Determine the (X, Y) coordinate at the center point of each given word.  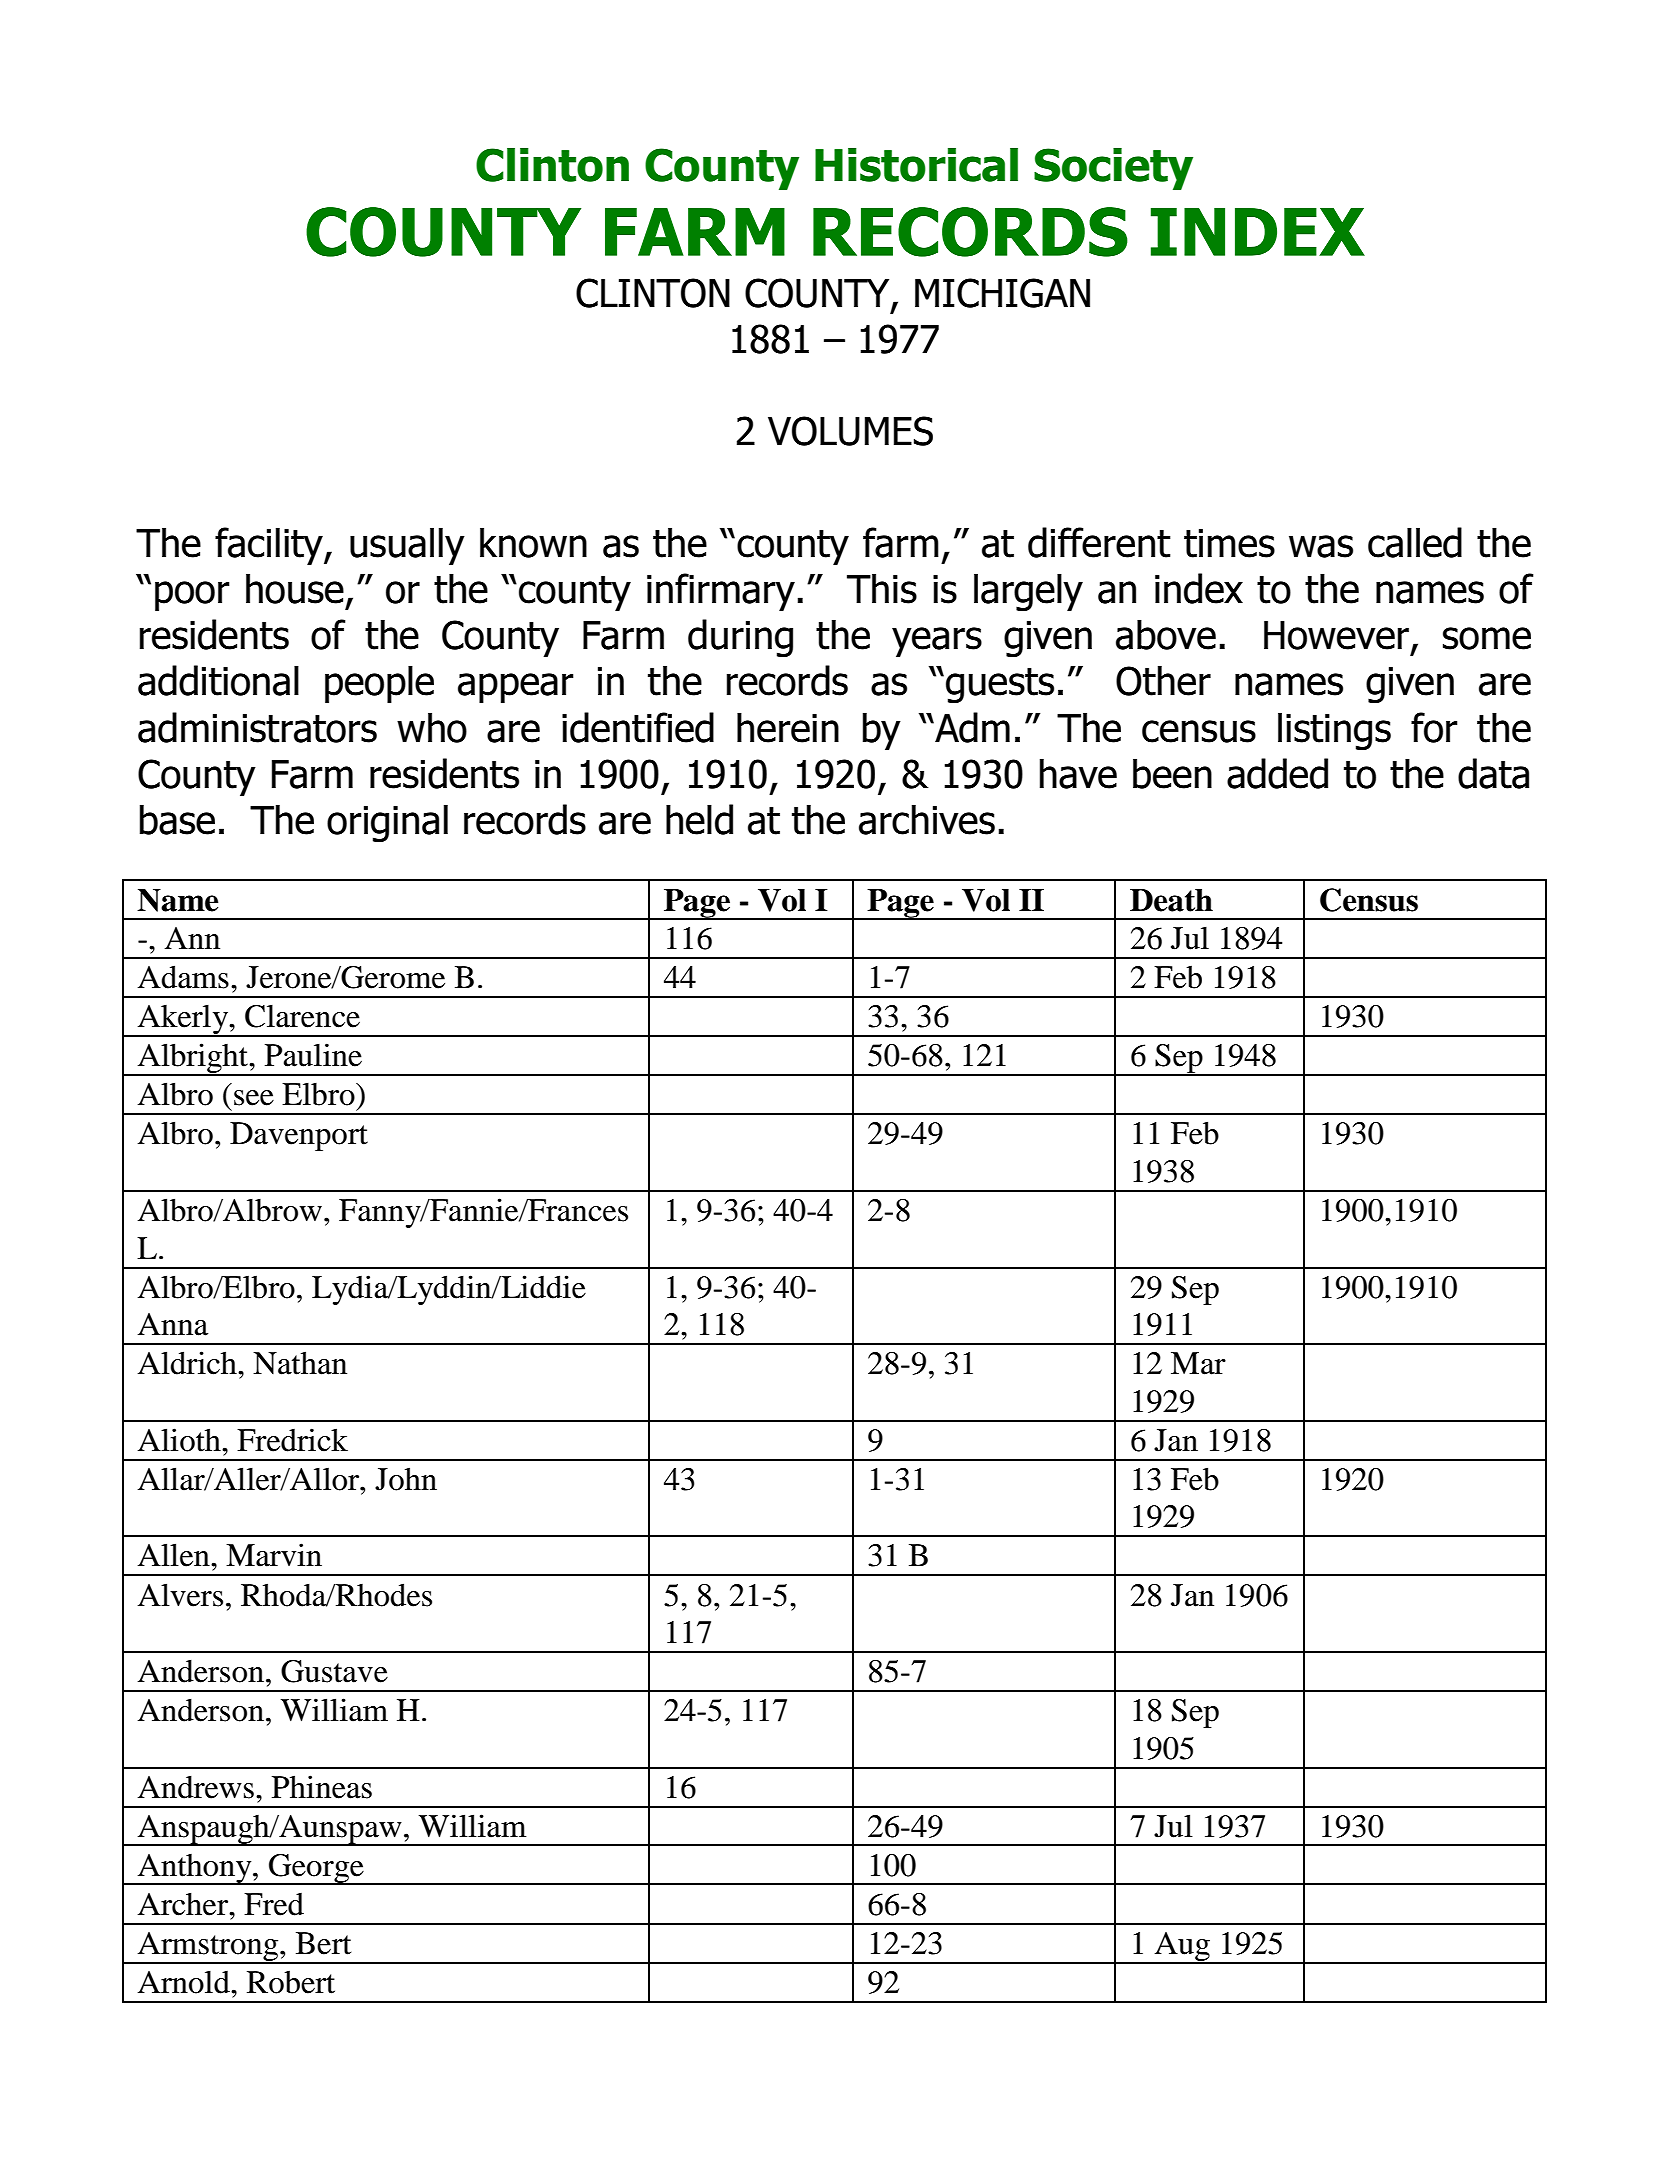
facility (270, 546)
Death (1171, 900)
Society (1113, 169)
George (316, 1869)
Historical (916, 165)
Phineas (322, 1787)
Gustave (334, 1671)
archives (927, 820)
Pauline (313, 1055)
